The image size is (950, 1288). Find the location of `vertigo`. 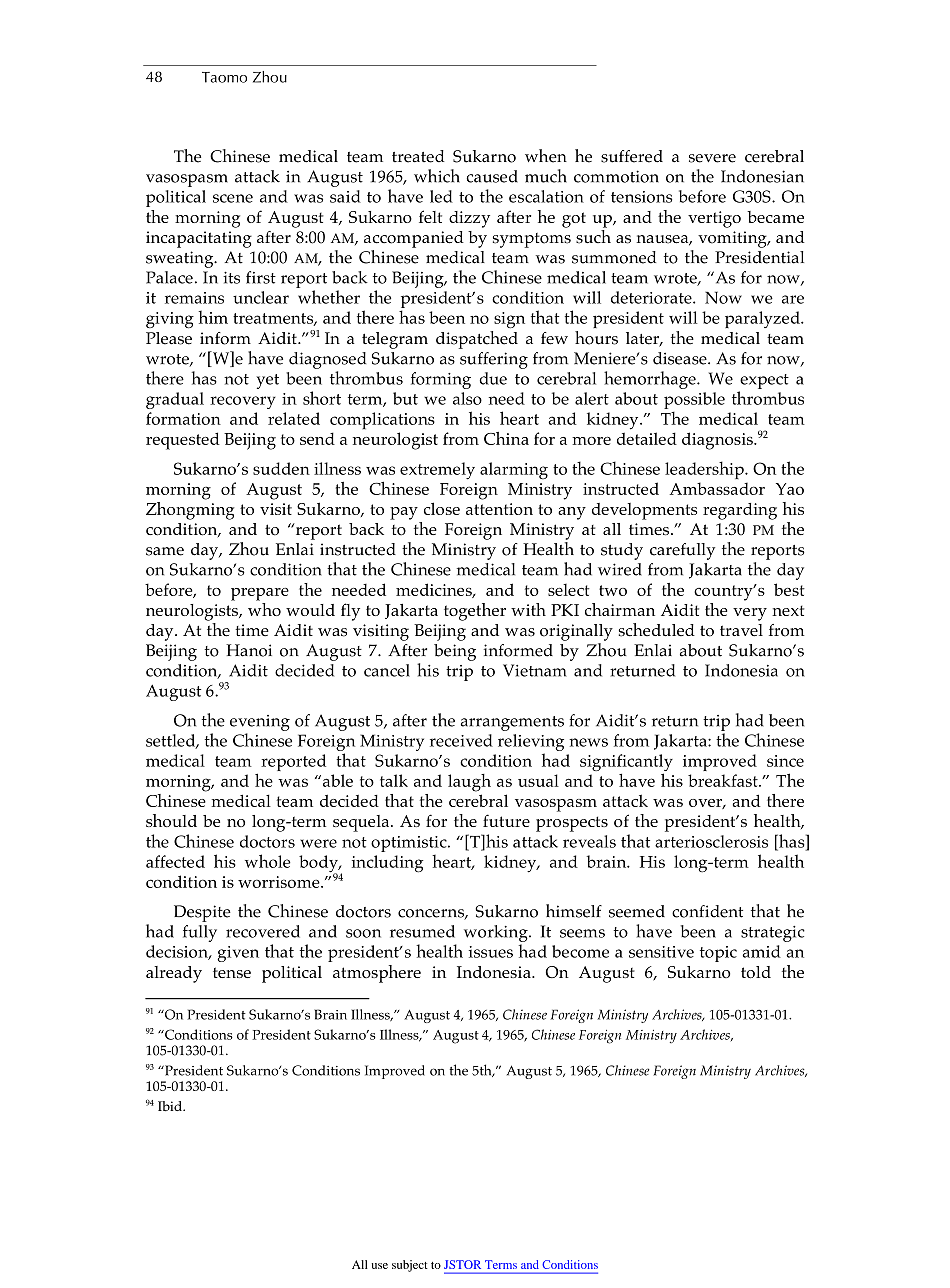

vertigo is located at coordinates (714, 219).
